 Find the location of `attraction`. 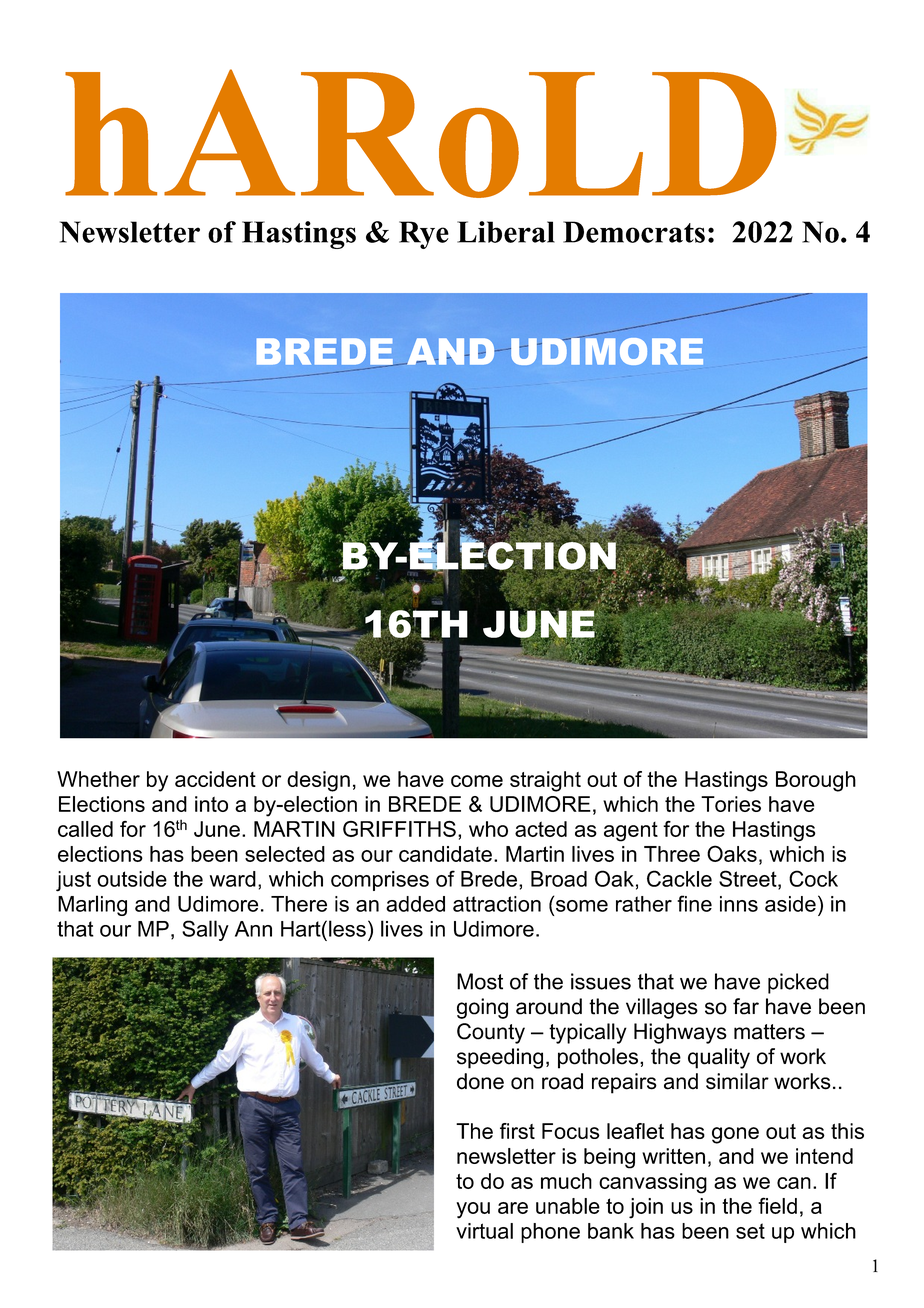

attraction is located at coordinates (497, 904).
